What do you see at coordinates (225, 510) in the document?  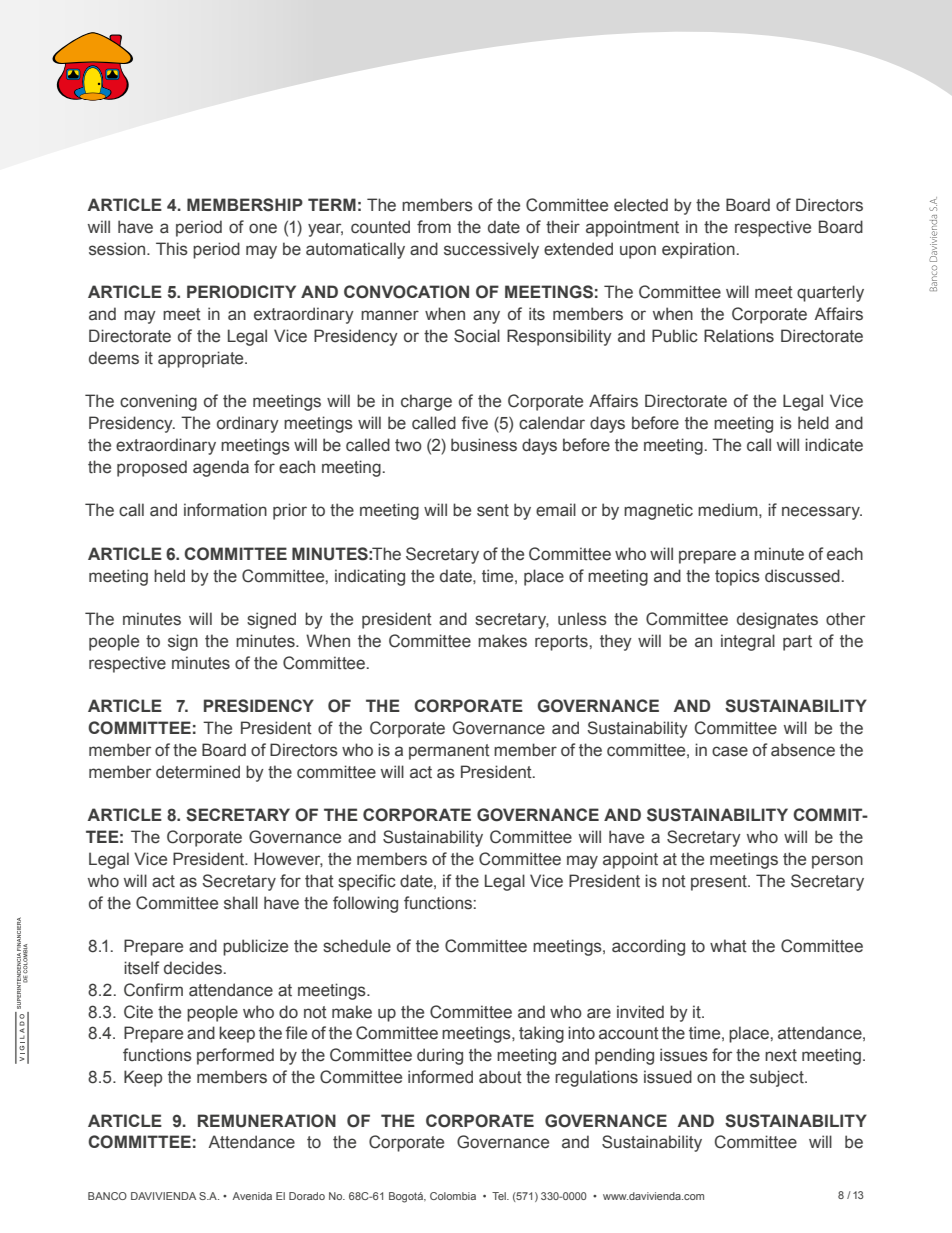 I see `information` at bounding box center [225, 510].
